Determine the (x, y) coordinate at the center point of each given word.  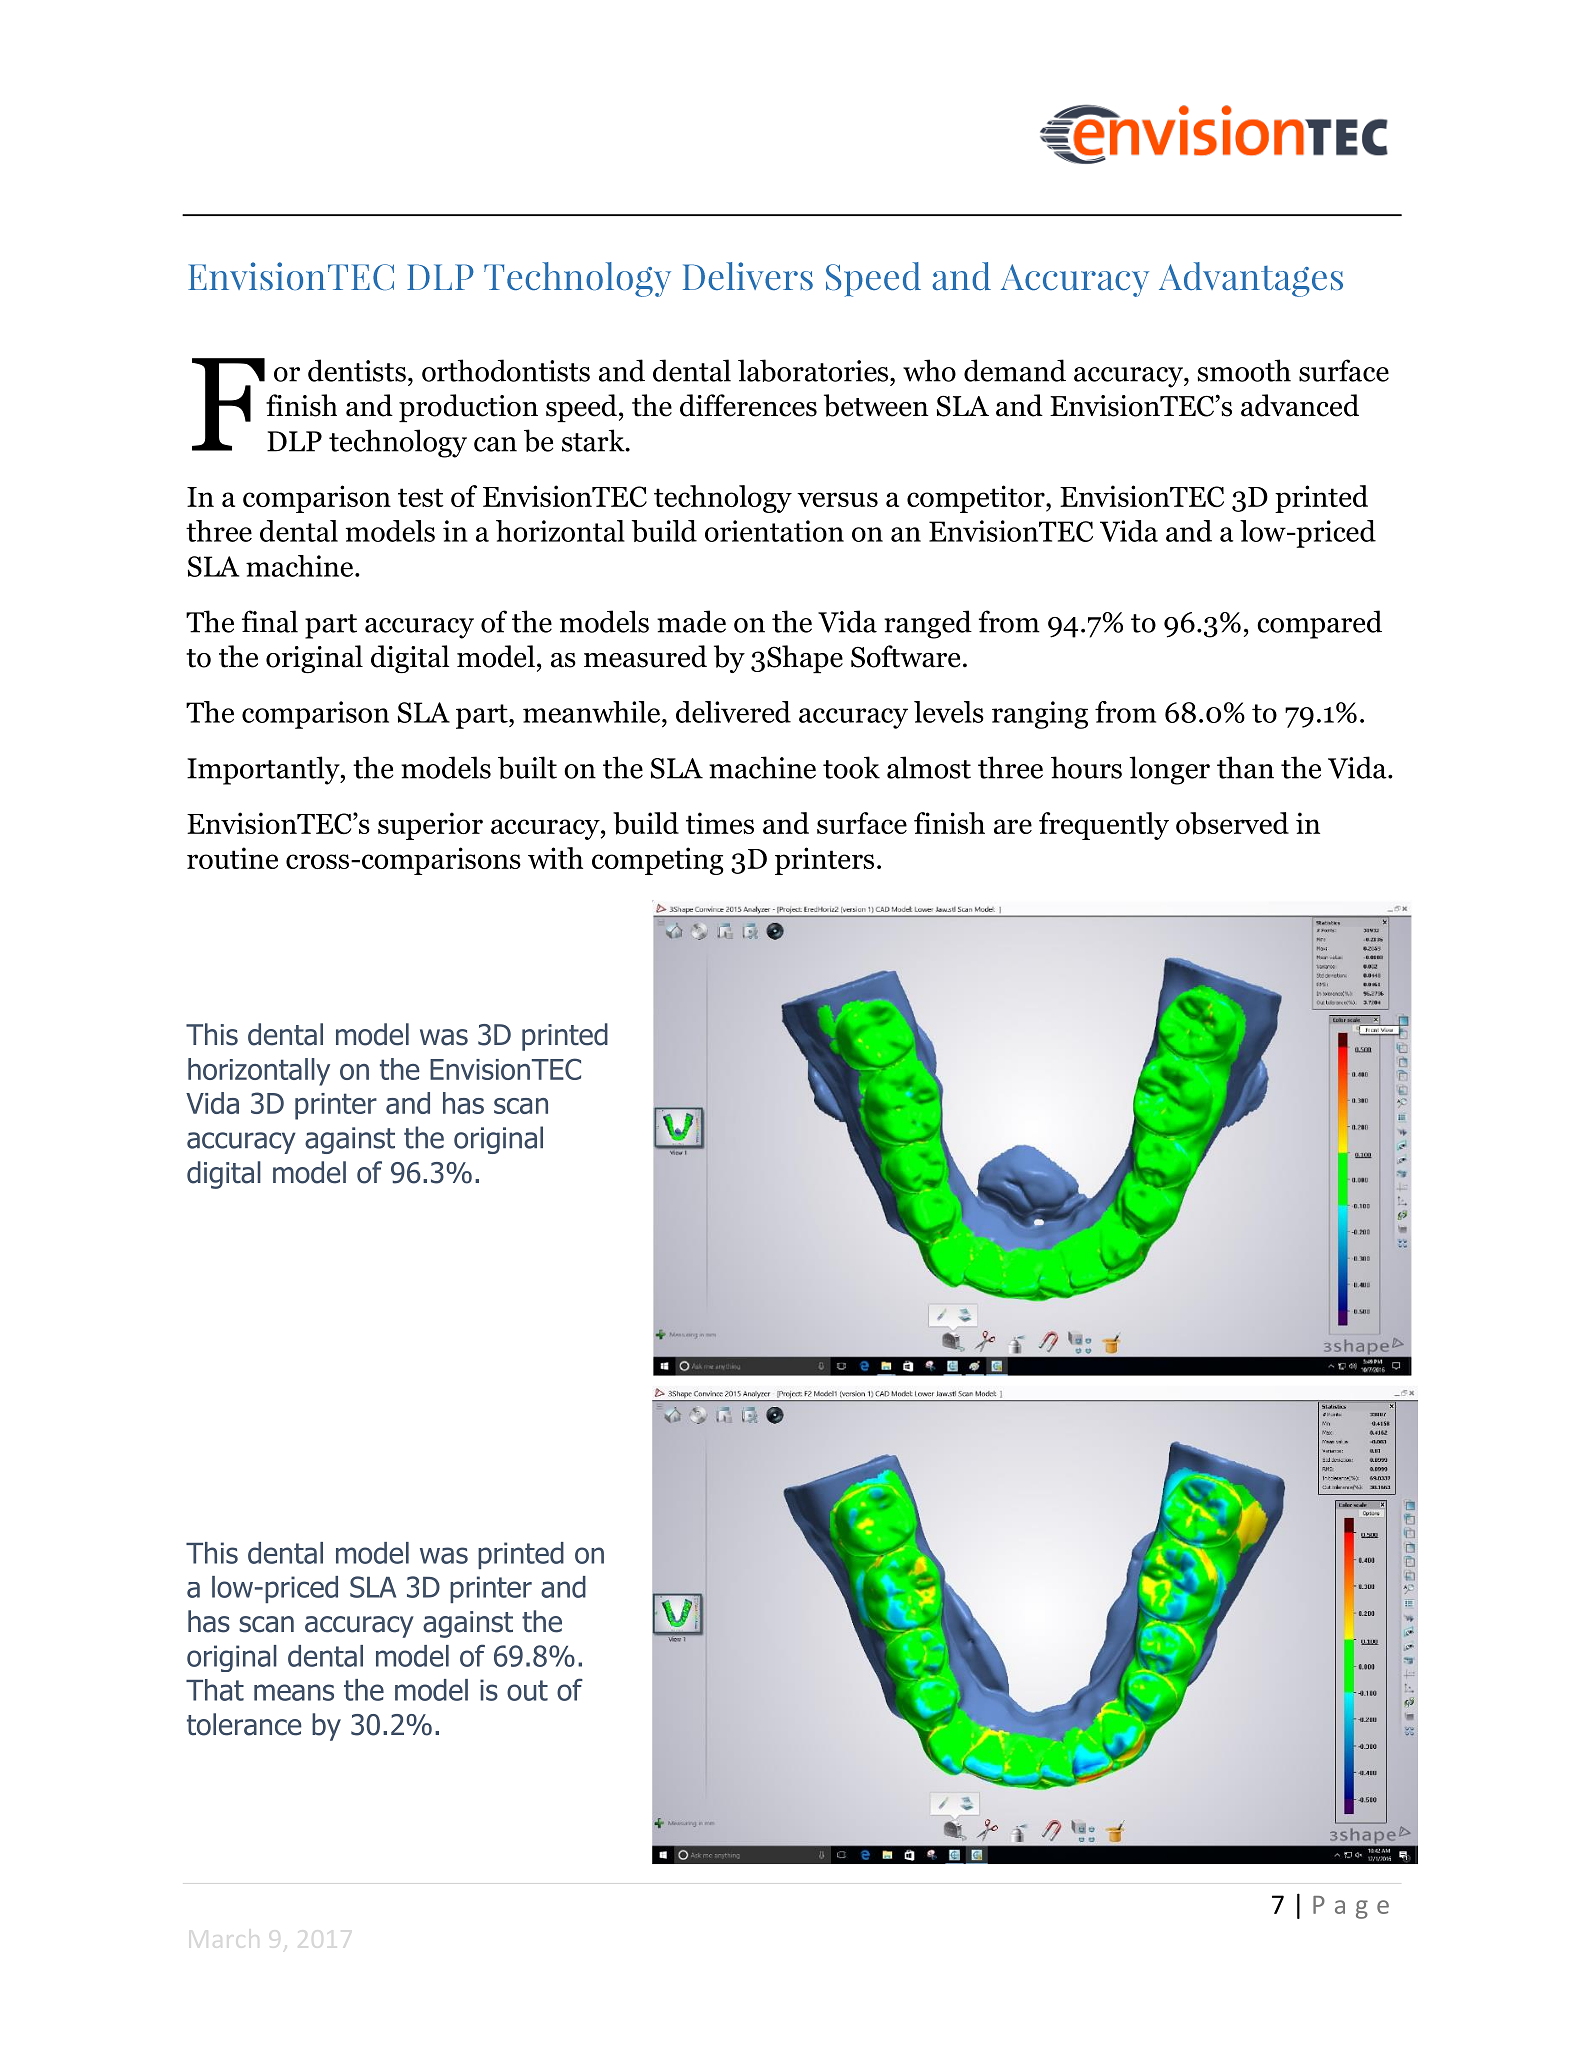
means (294, 1692)
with (555, 858)
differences (748, 405)
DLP (294, 441)
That (215, 1690)
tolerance (244, 1724)
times (720, 823)
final (270, 621)
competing (658, 861)
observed (1232, 823)
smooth (1244, 370)
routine (232, 858)
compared (1319, 624)
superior (430, 826)
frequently (1104, 826)
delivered (733, 712)
